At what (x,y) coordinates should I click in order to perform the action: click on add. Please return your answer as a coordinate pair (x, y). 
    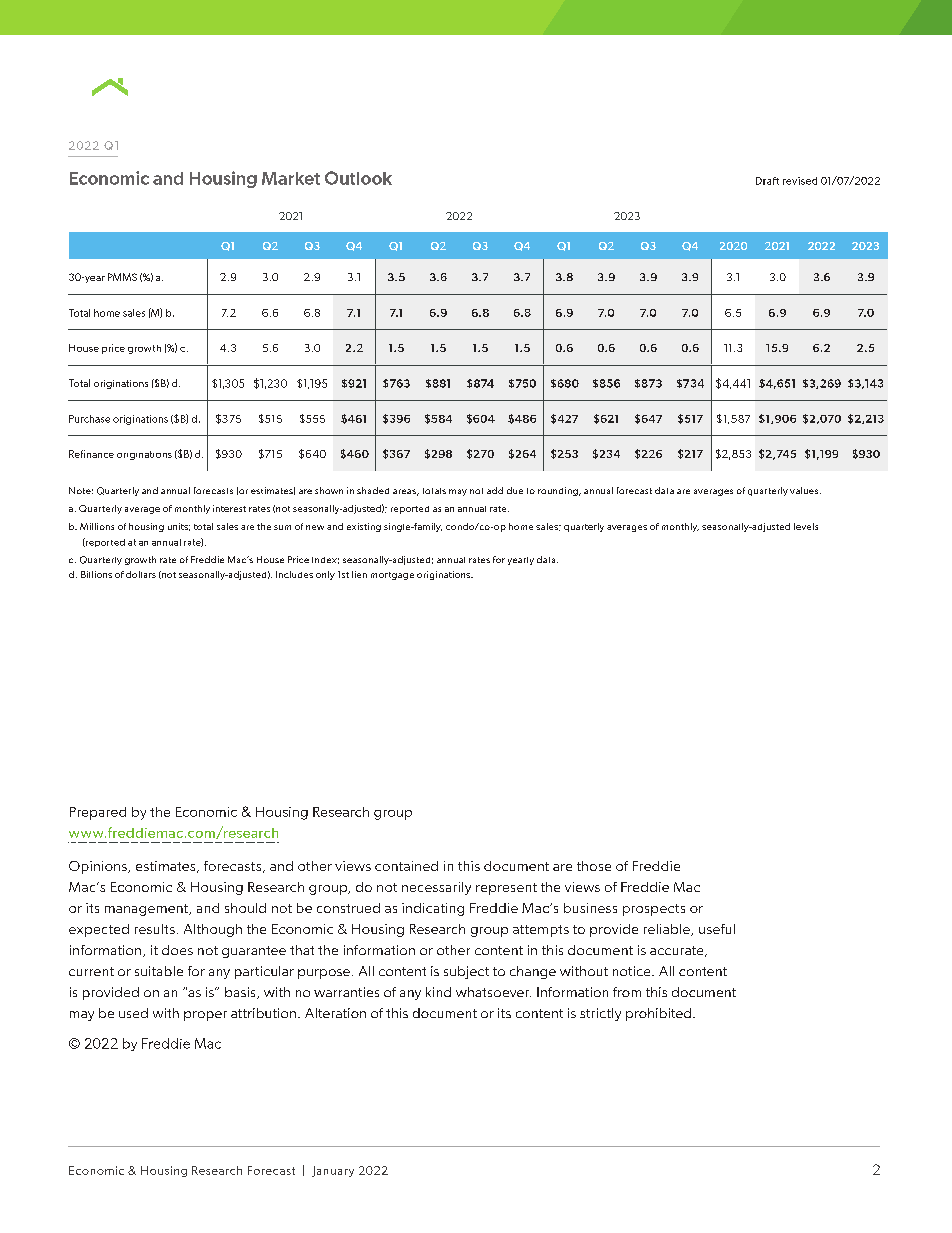
    Looking at the image, I should click on (495, 490).
